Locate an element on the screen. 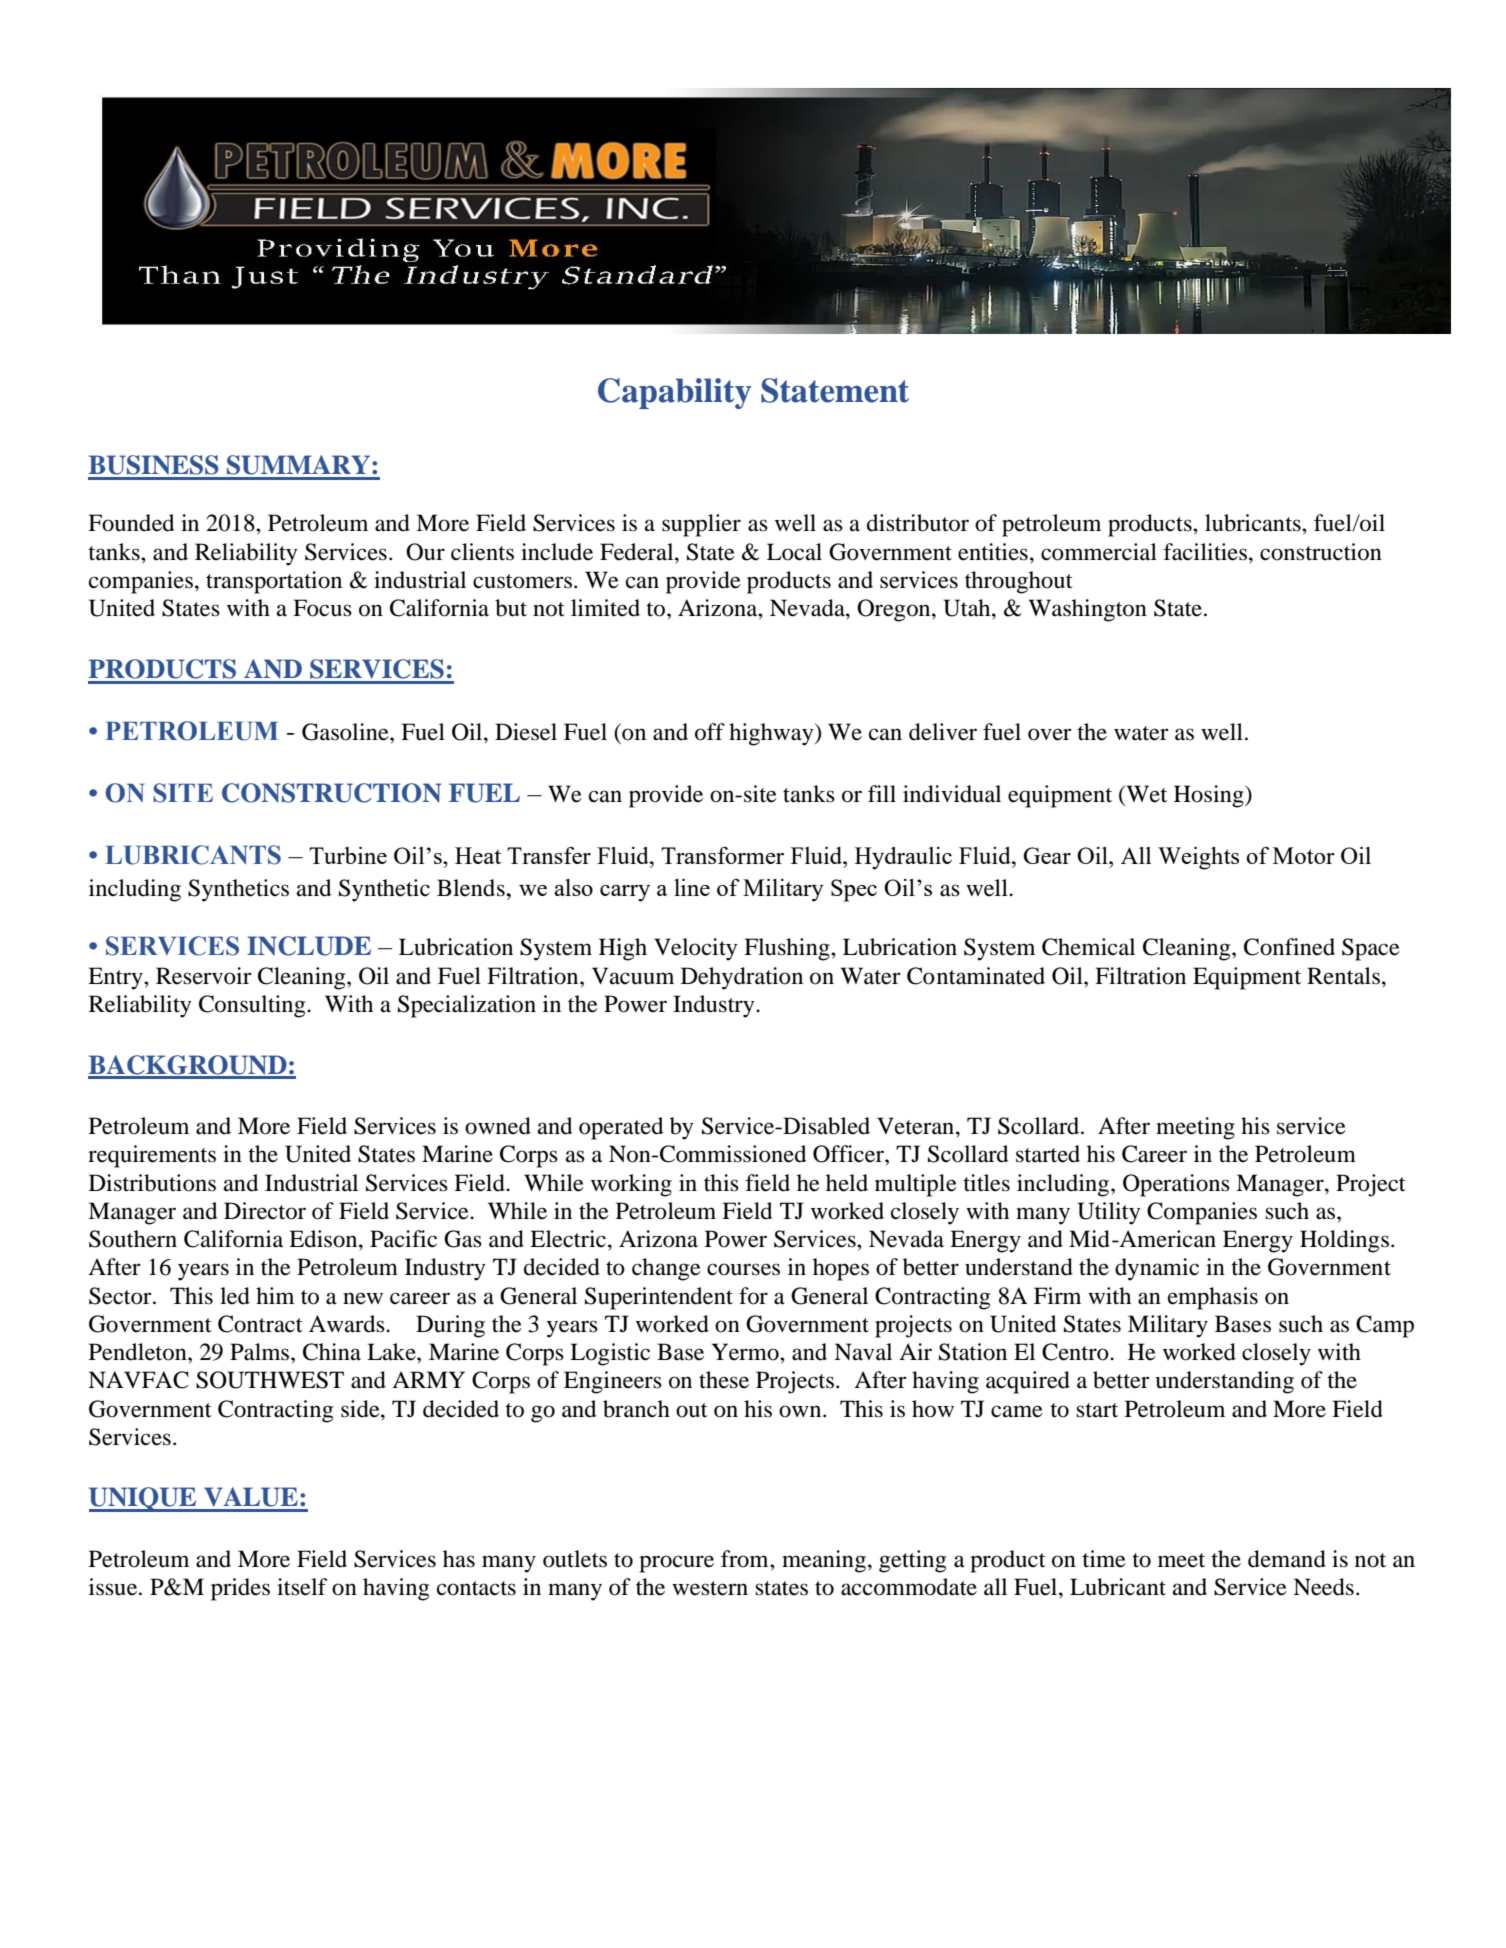 The width and height of the screenshot is (1506, 1948). held is located at coordinates (847, 1183).
